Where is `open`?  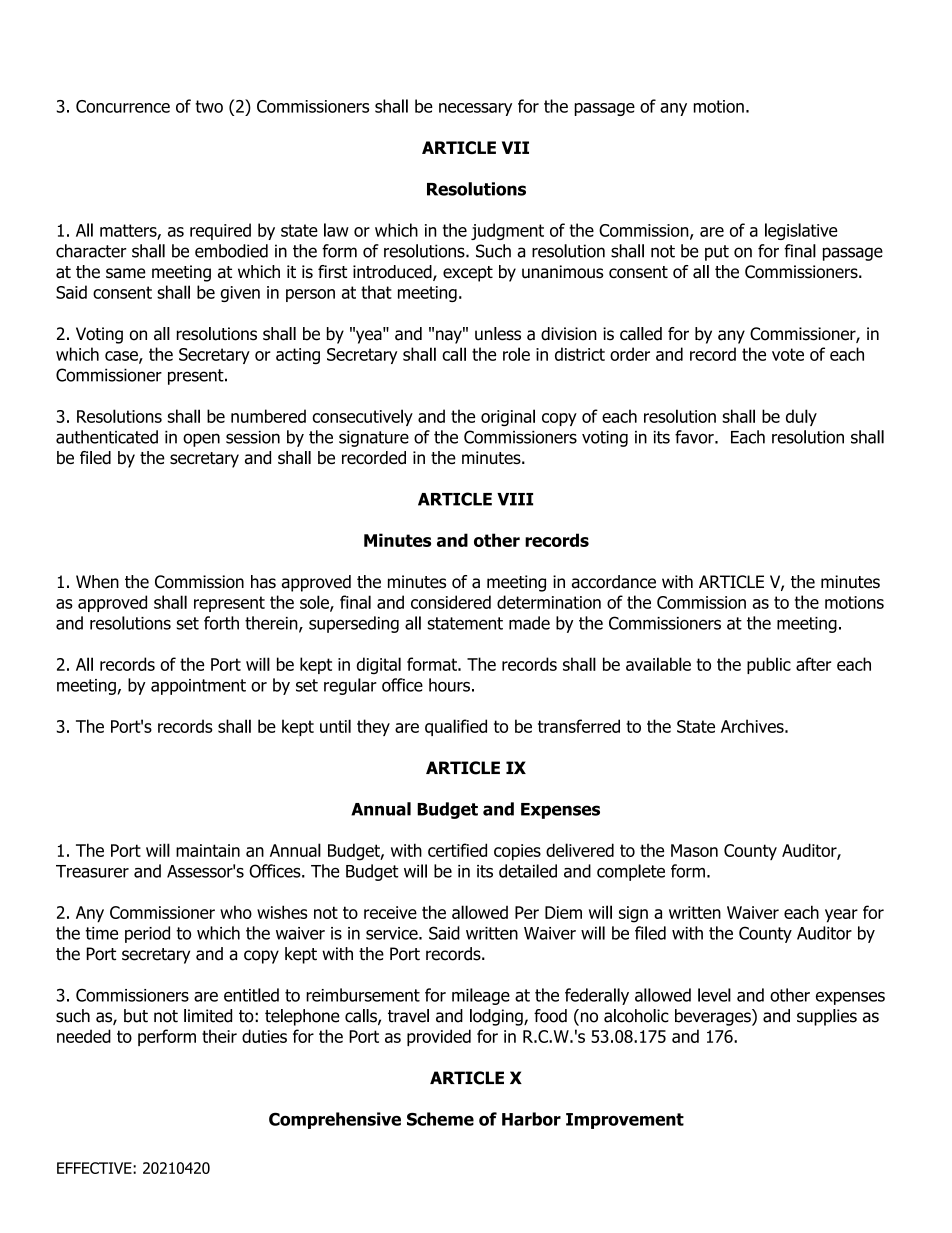
open is located at coordinates (201, 440).
